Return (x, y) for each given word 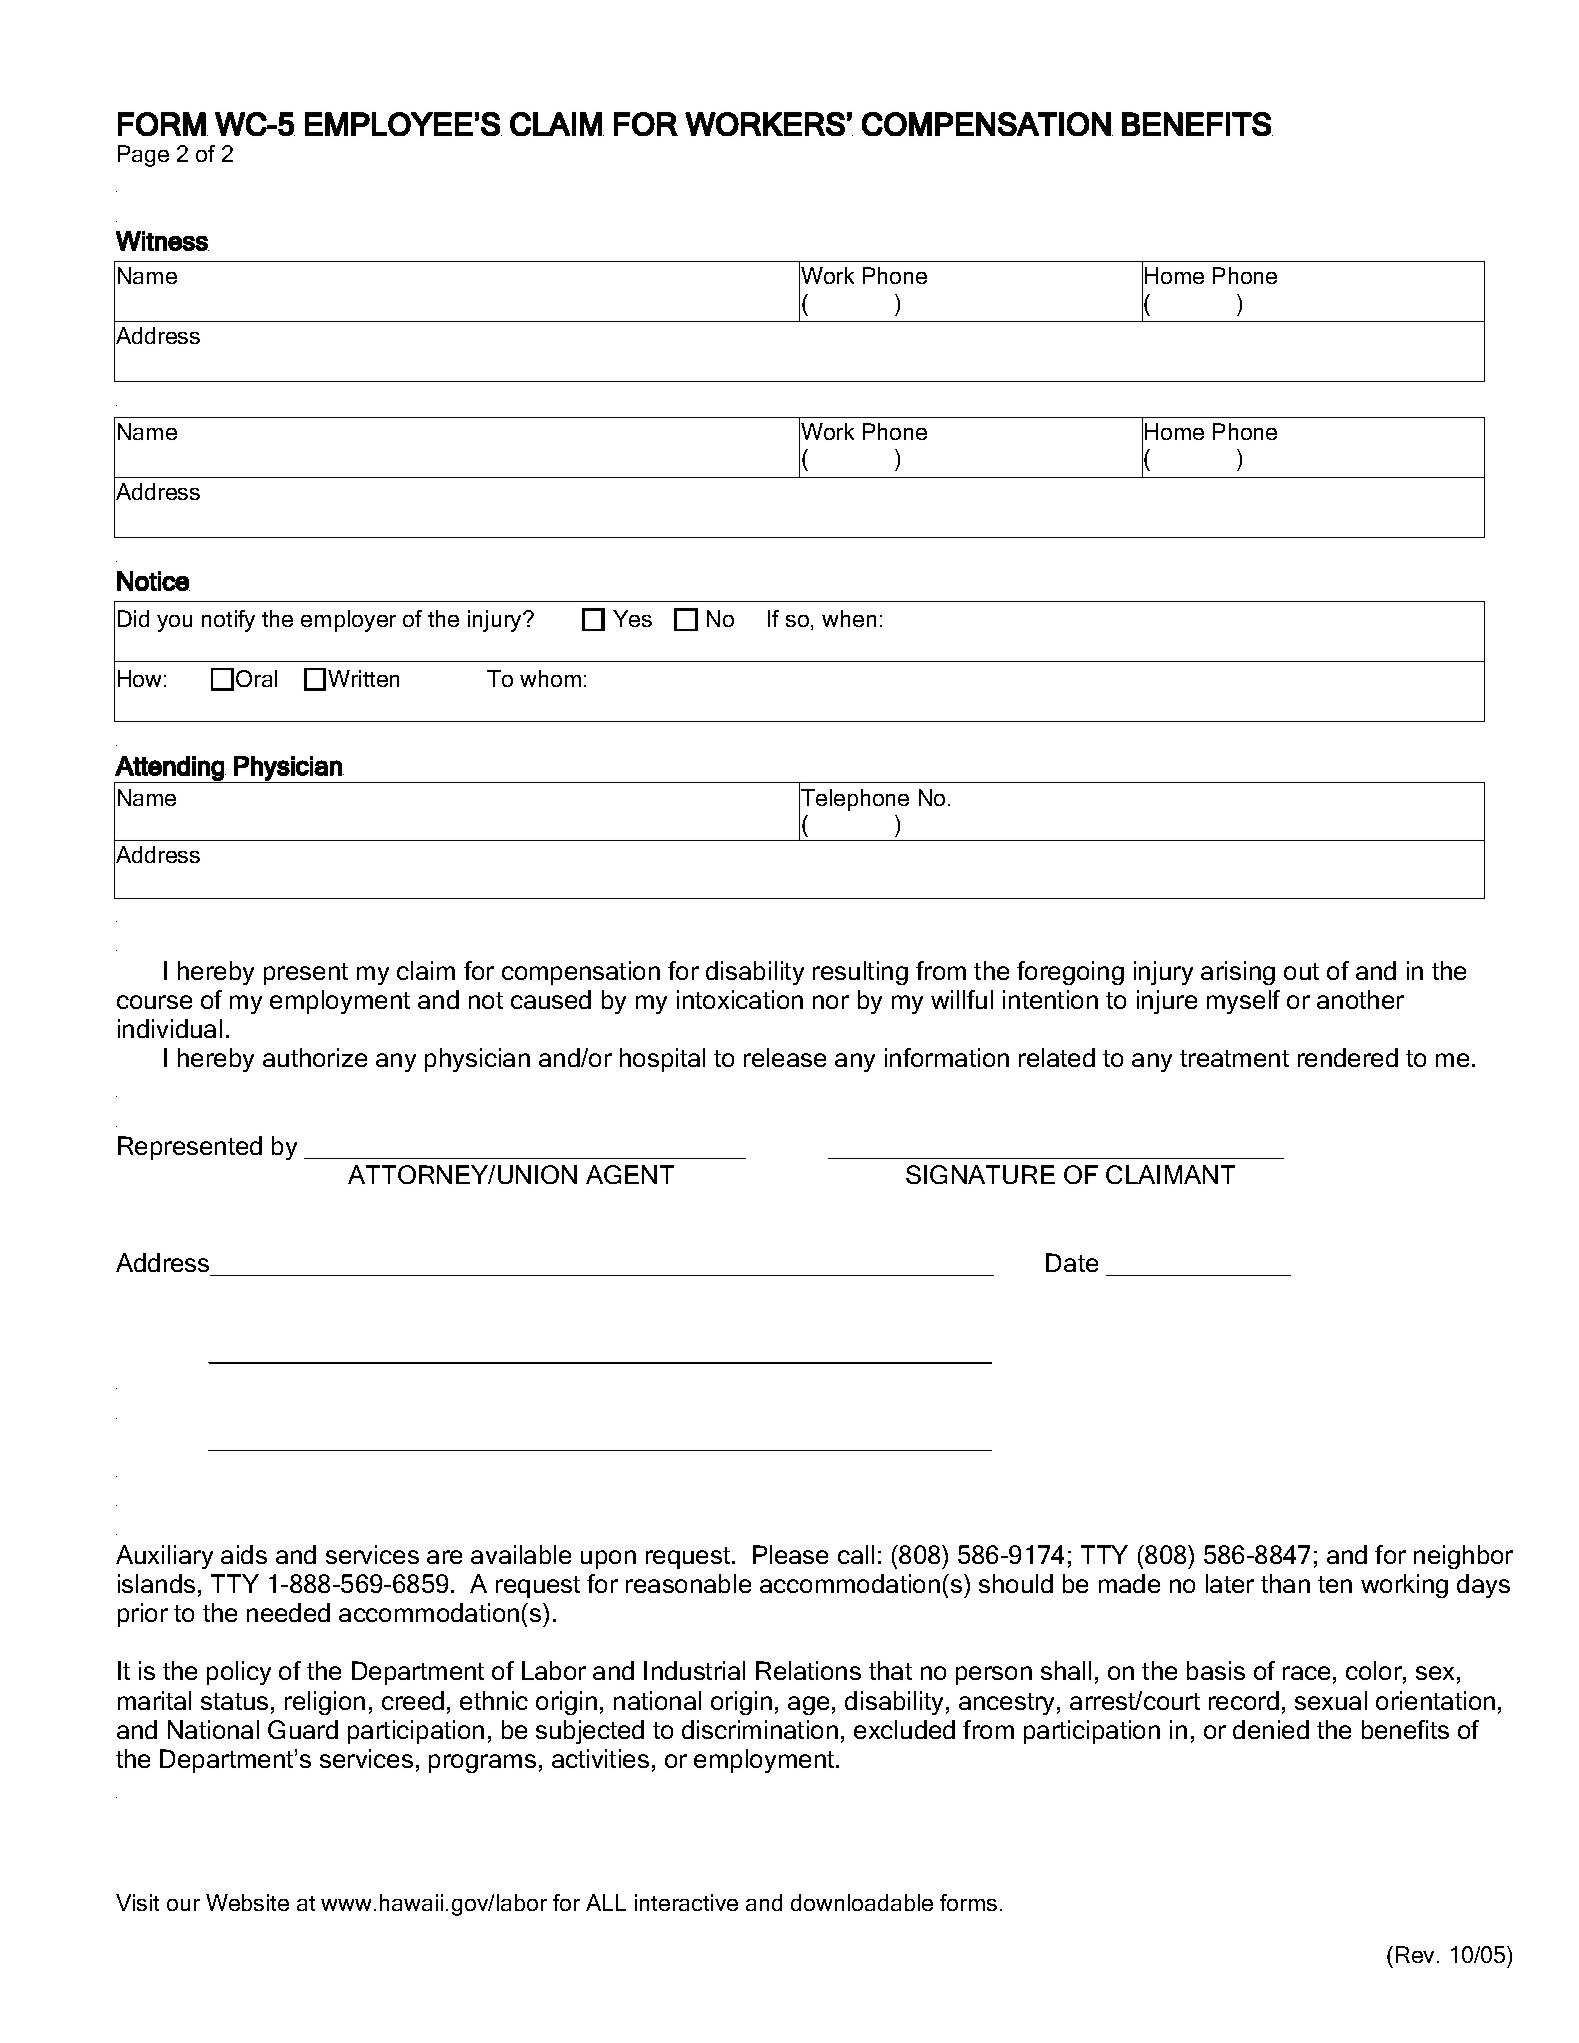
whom (550, 678)
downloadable (862, 1902)
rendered (1348, 1057)
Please (790, 1554)
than (1285, 1583)
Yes (632, 618)
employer (348, 621)
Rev (1417, 1954)
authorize (315, 1057)
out (1301, 971)
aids (244, 1554)
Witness (162, 241)
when (849, 618)
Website (247, 1902)
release (785, 1057)
